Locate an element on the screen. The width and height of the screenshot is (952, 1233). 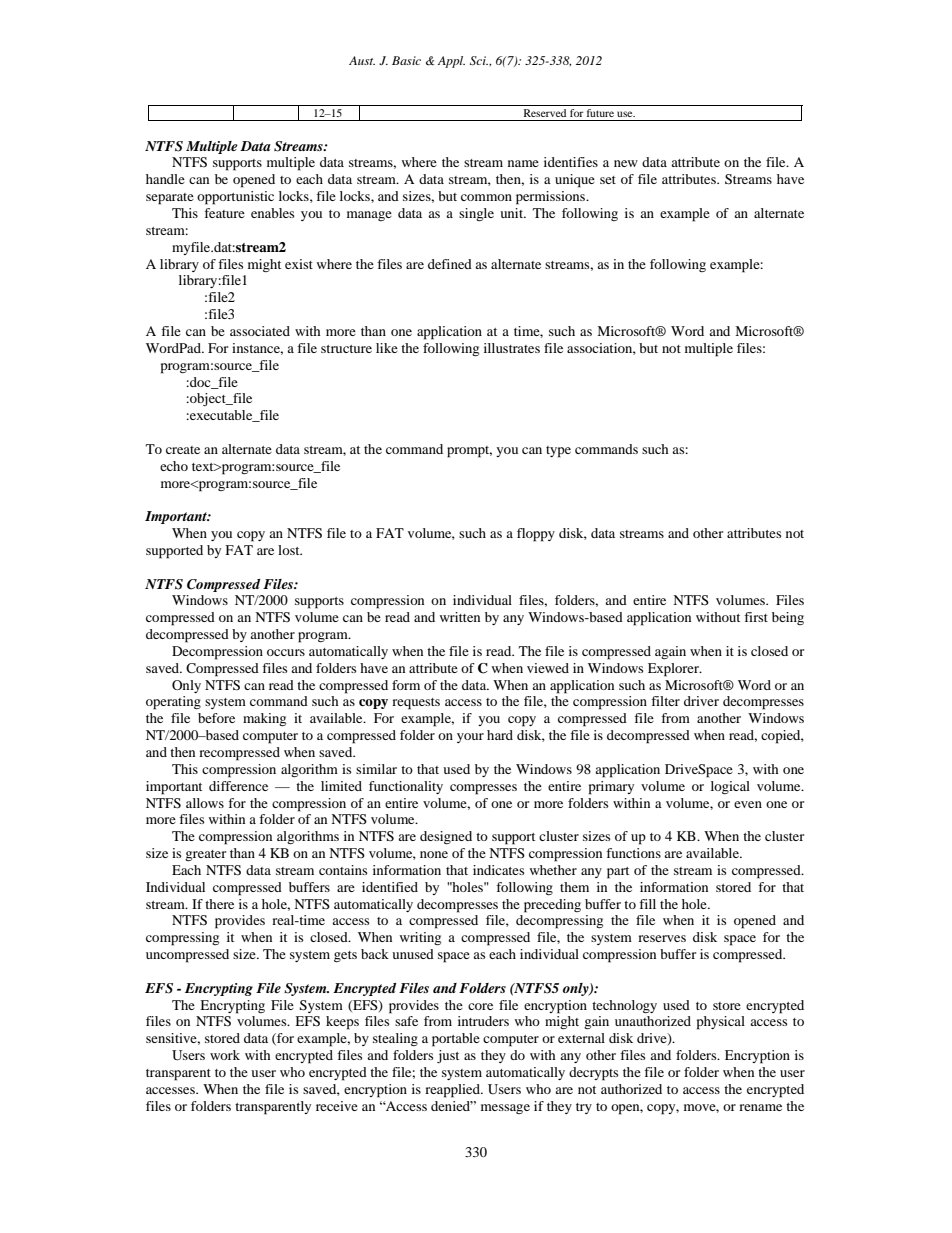
illustrates is located at coordinates (512, 348).
